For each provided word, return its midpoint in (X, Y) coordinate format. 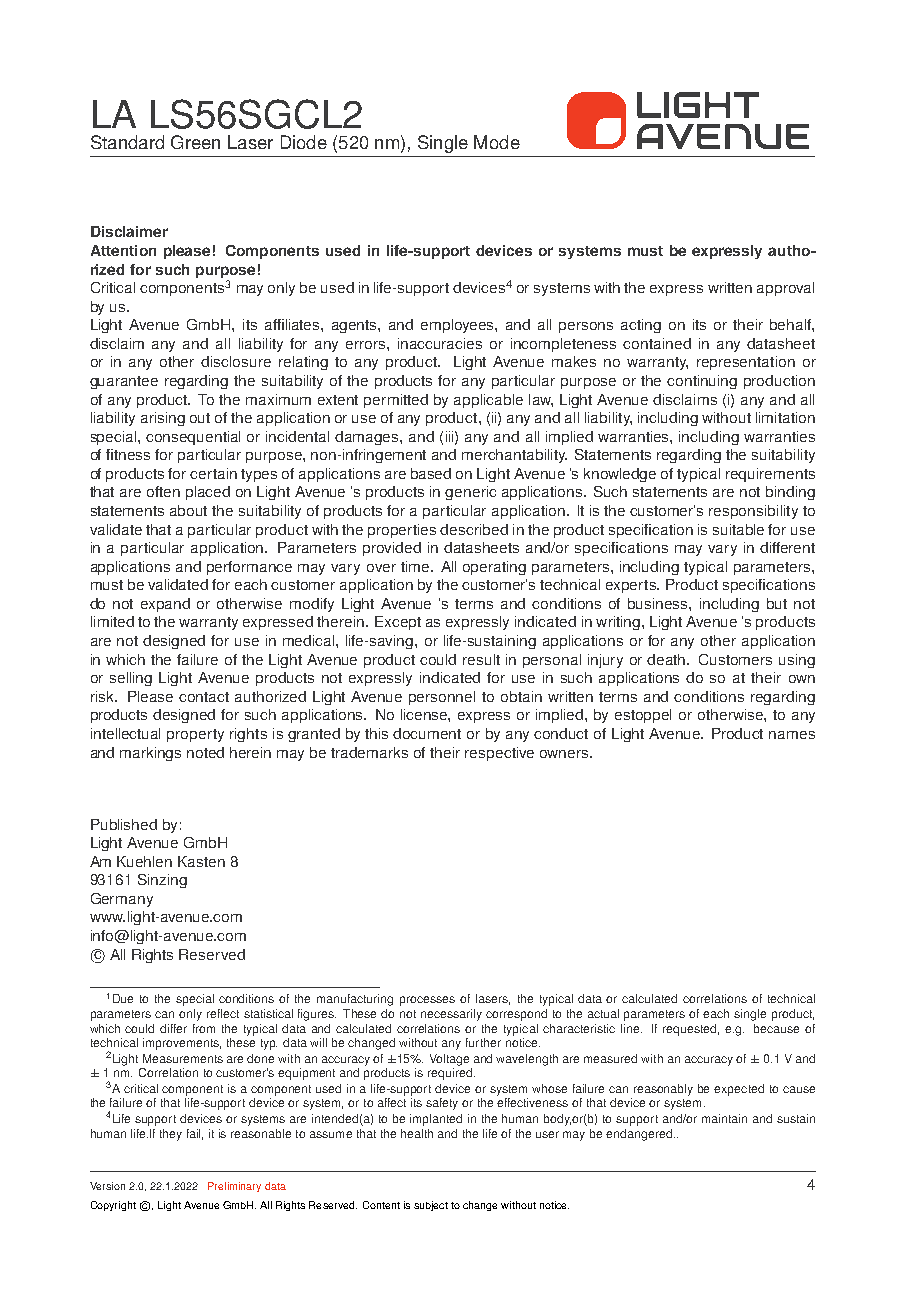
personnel (442, 698)
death (667, 659)
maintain (724, 1118)
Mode (497, 142)
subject (431, 1206)
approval (785, 289)
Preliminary (234, 1187)
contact (204, 697)
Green (195, 142)
